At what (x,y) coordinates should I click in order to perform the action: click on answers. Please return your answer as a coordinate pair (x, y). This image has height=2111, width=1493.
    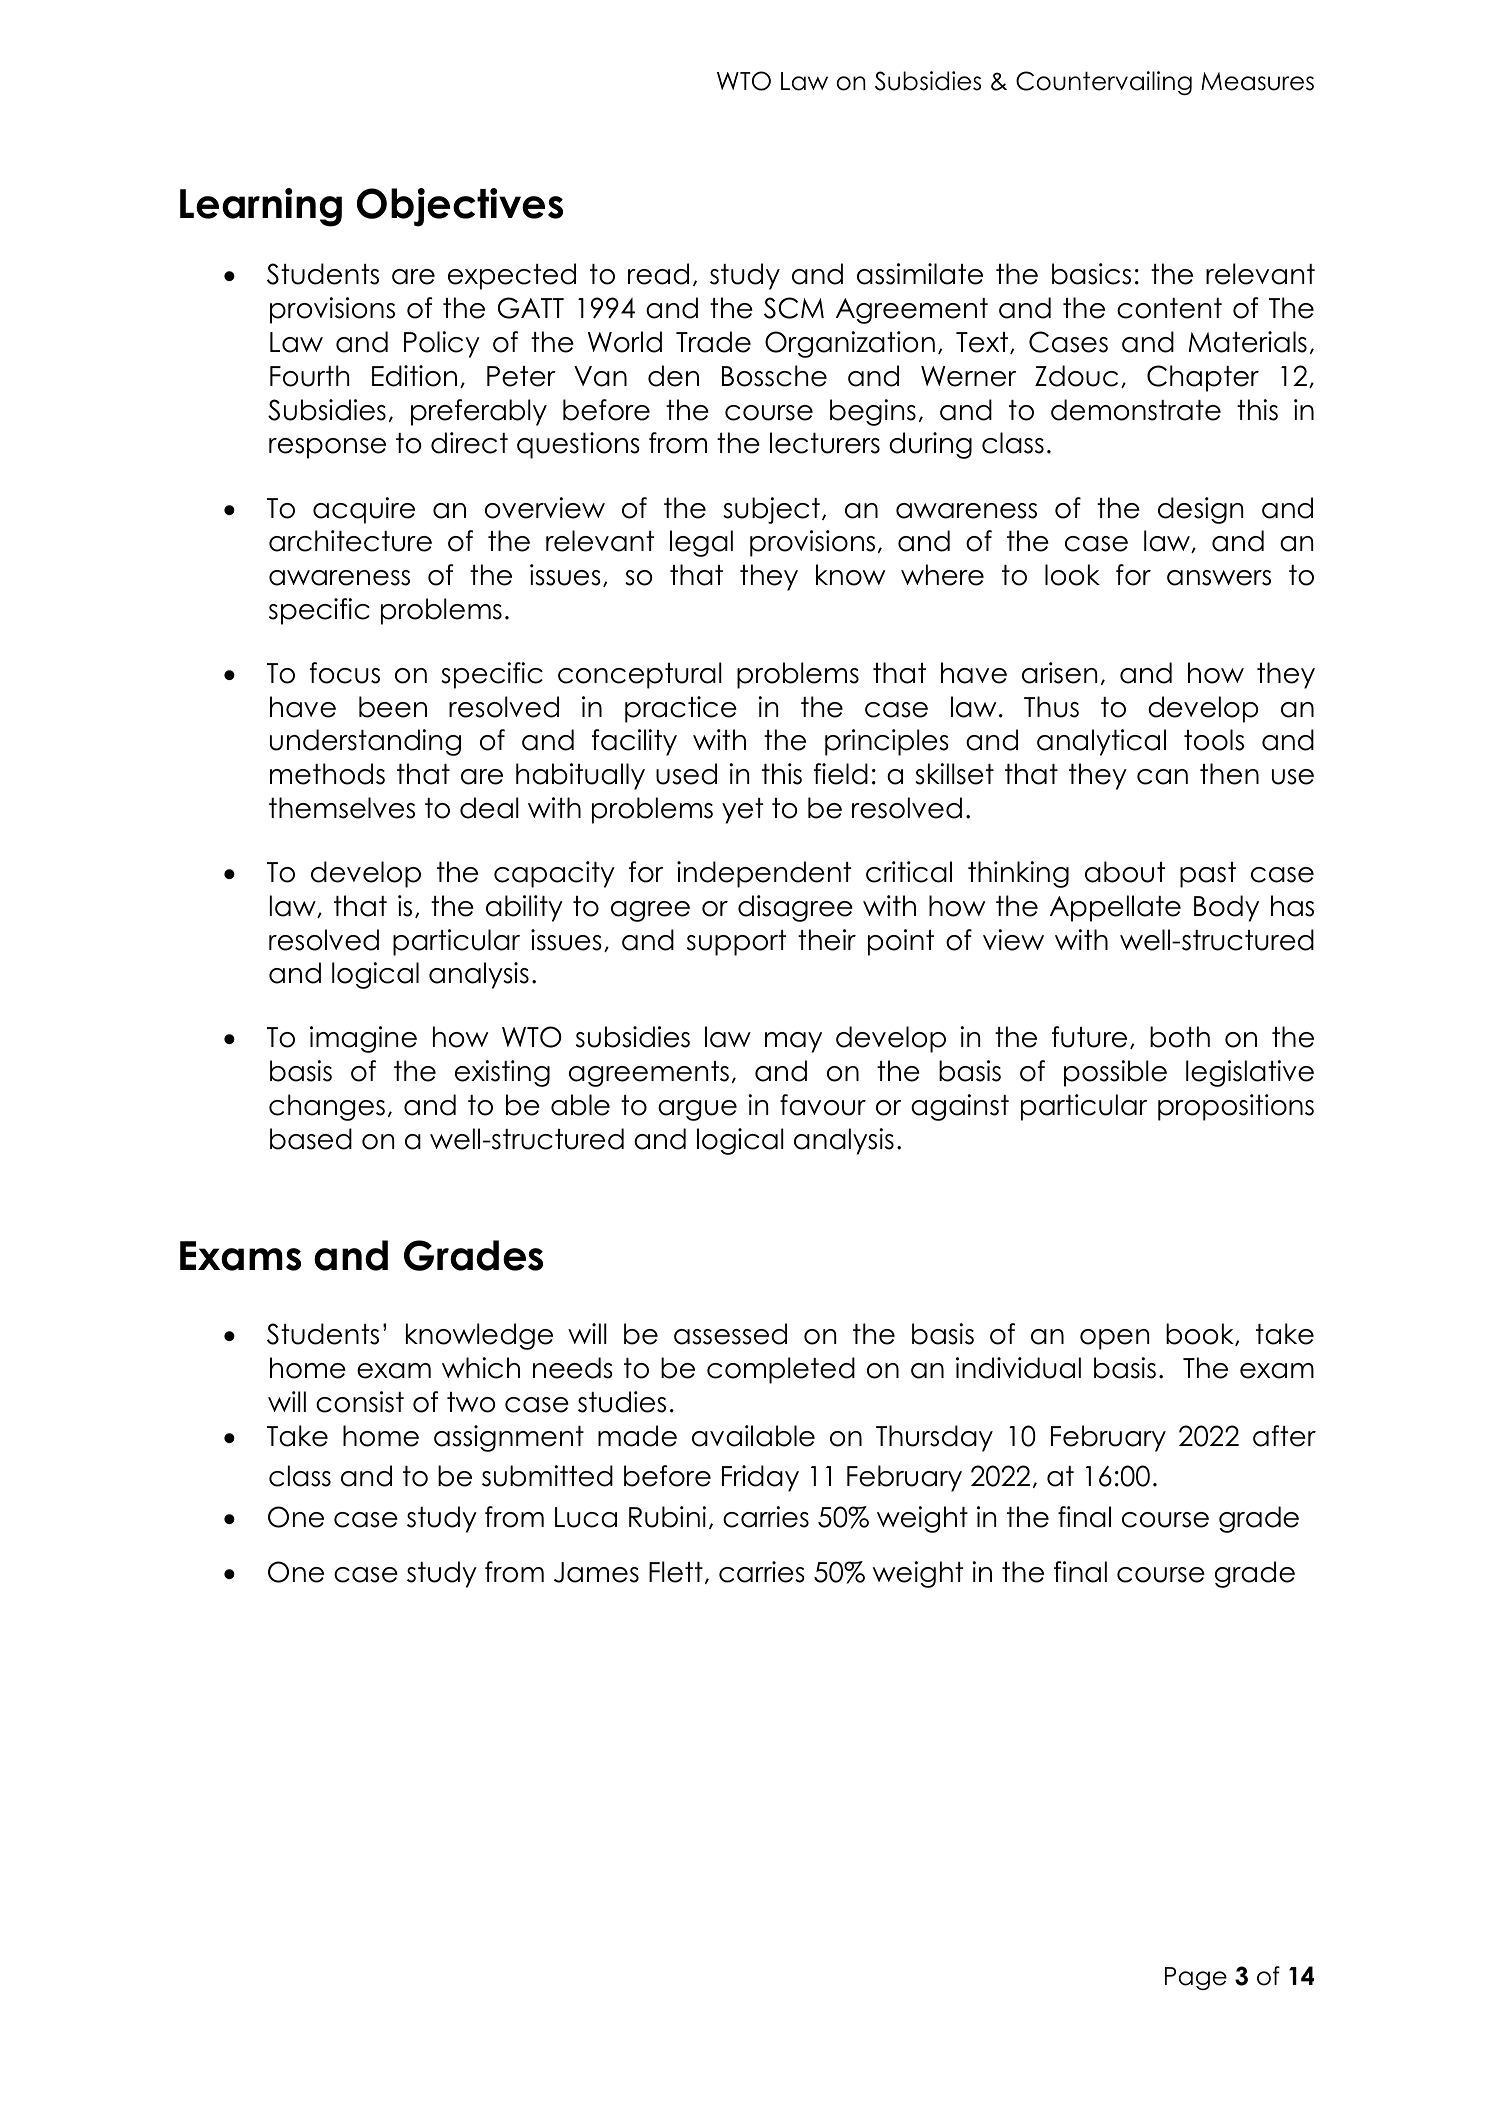
    Looking at the image, I should click on (1219, 578).
